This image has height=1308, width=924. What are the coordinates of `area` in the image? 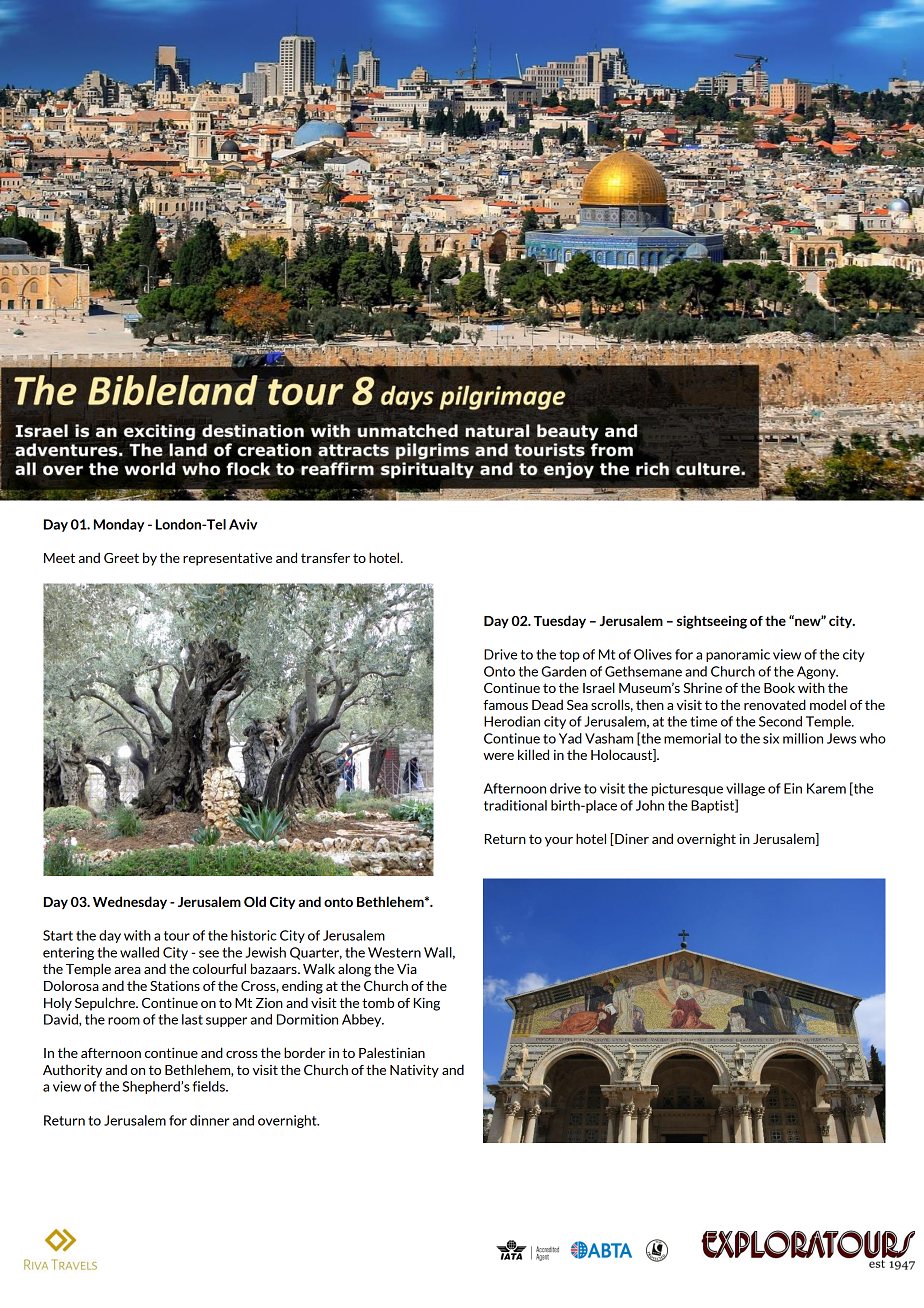 It's located at (127, 970).
